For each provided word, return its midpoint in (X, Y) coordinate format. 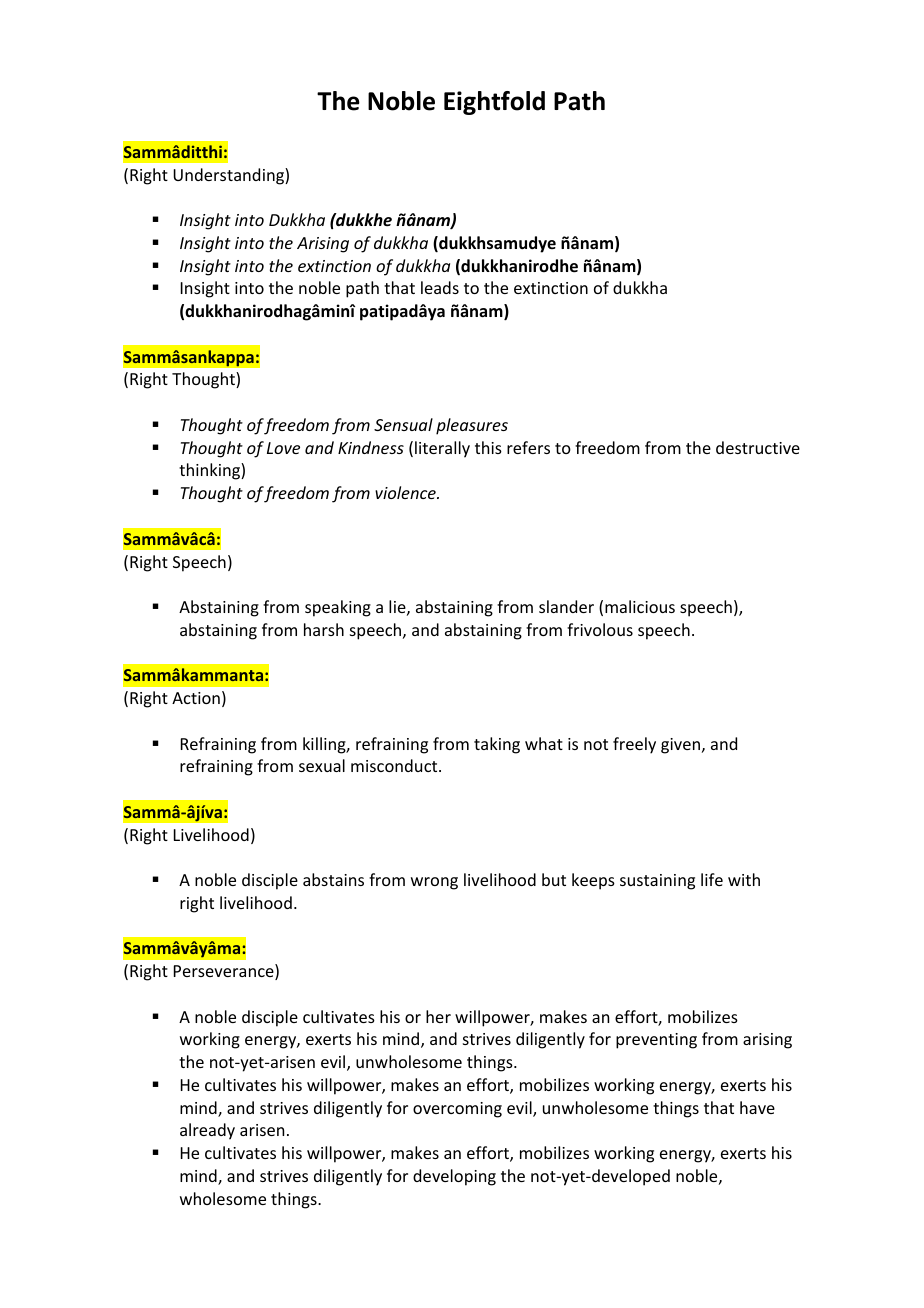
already (207, 1131)
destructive (758, 447)
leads (440, 287)
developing (454, 1177)
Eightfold (494, 103)
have (757, 1107)
